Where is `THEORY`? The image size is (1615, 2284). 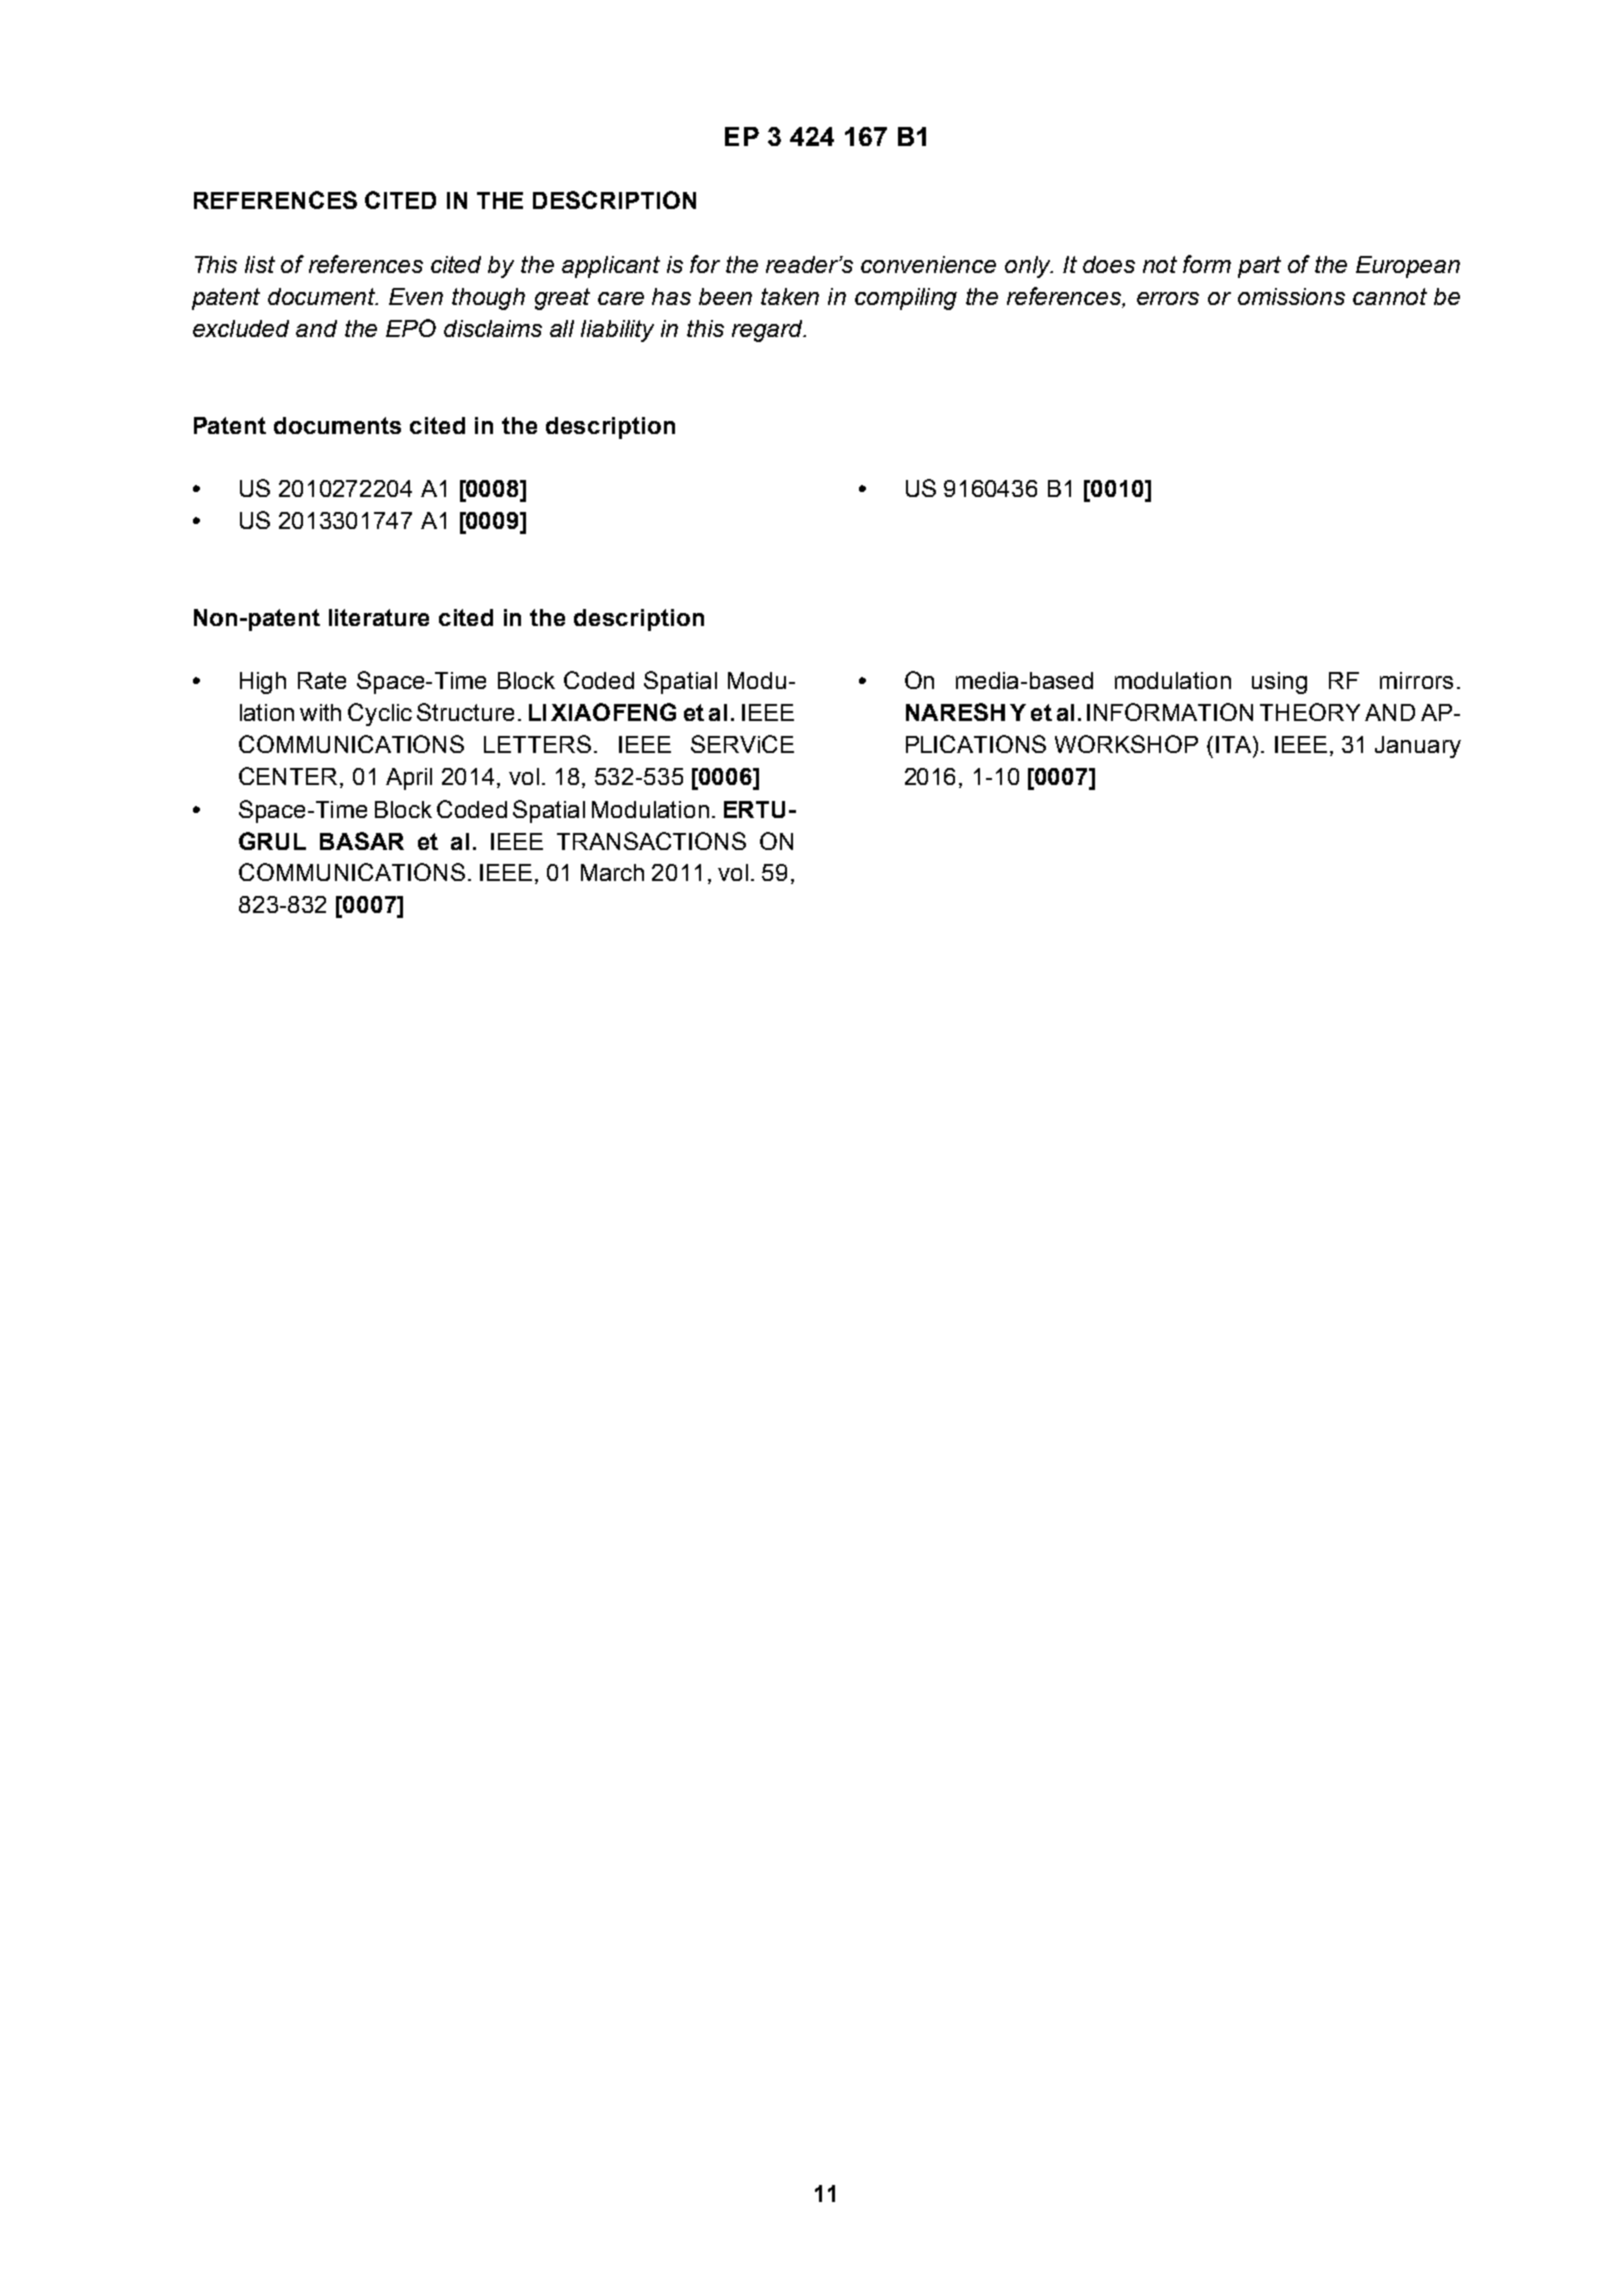 THEORY is located at coordinates (1310, 712).
